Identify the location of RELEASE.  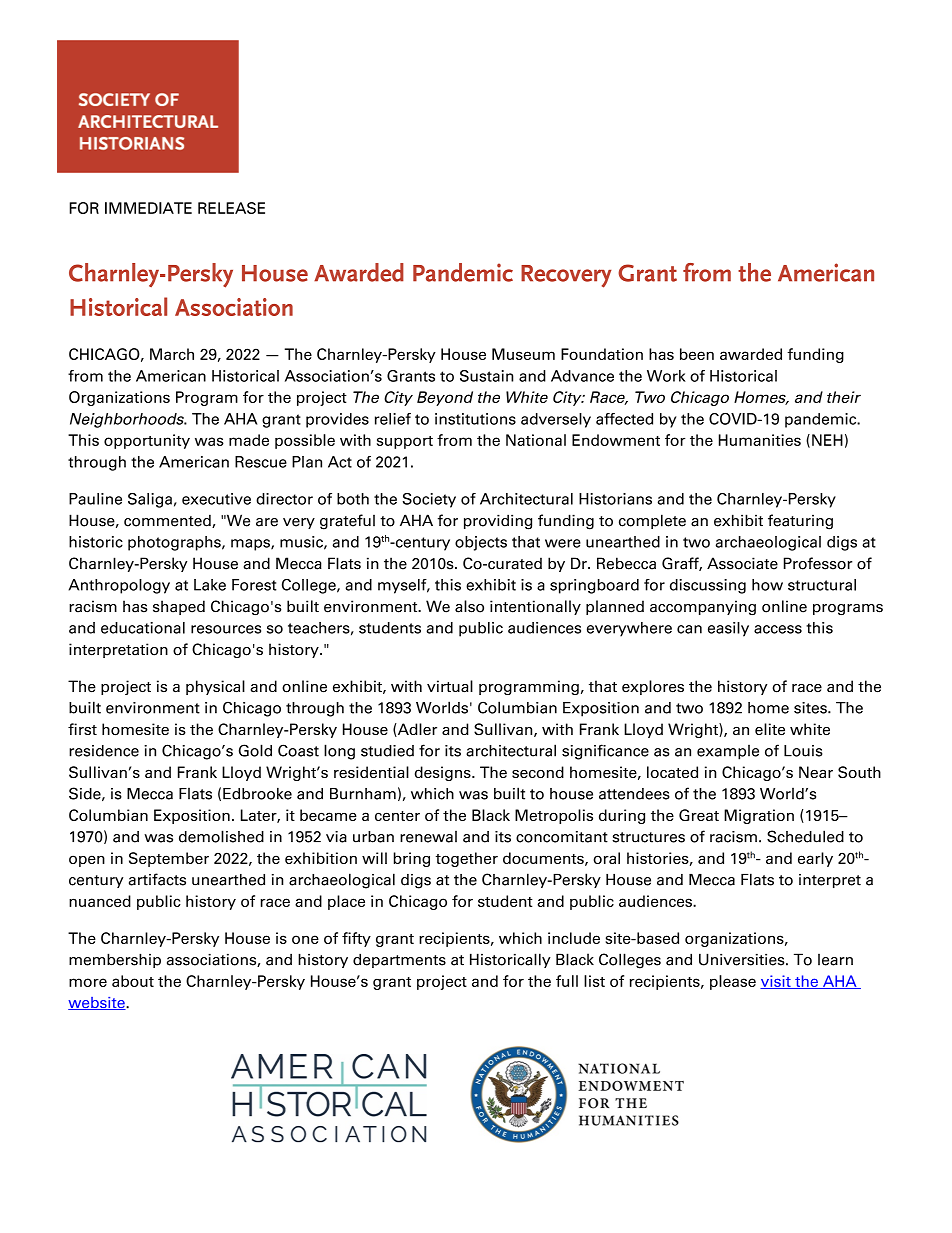
(231, 208).
